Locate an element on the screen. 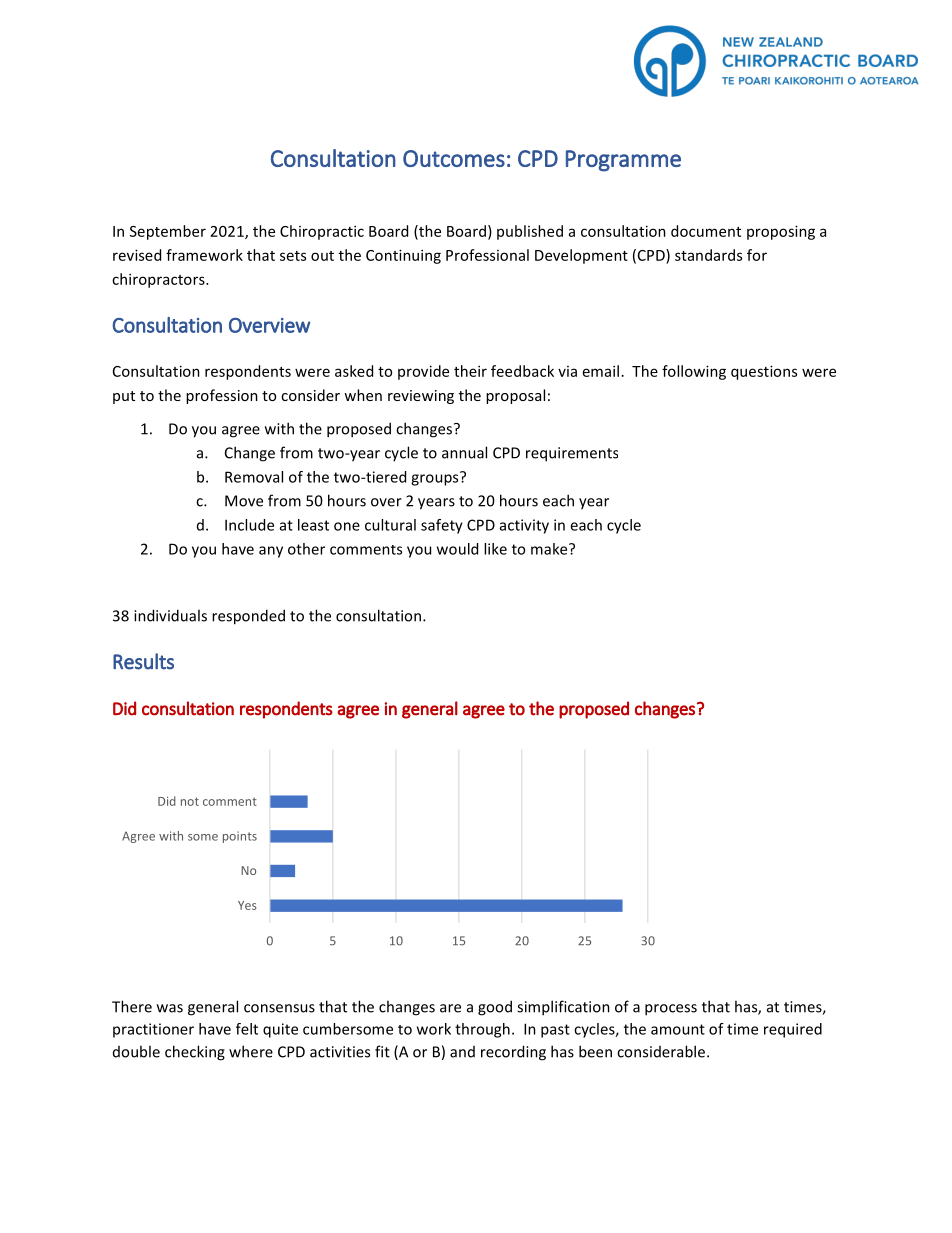  points is located at coordinates (240, 837).
